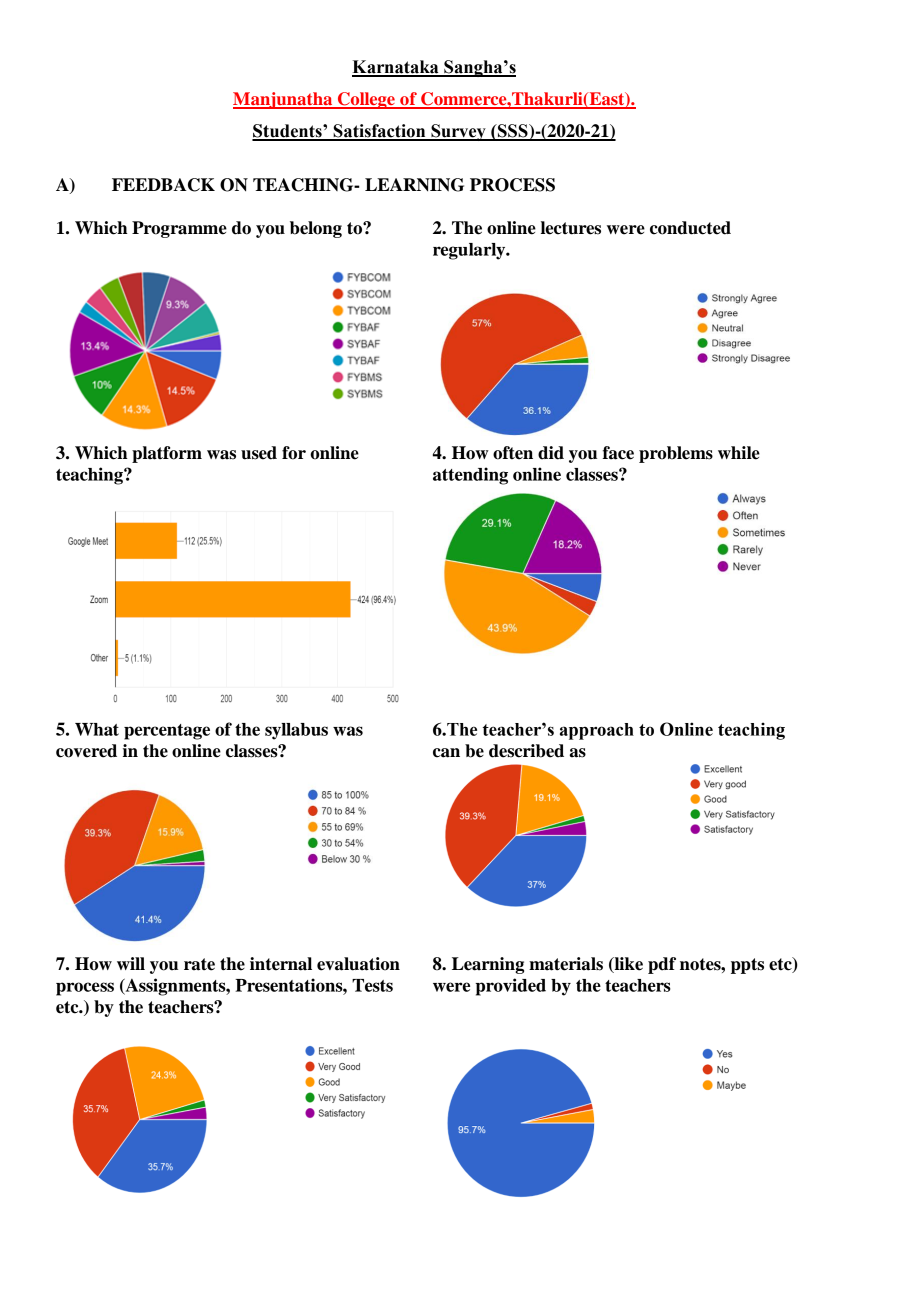 The height and width of the image is (1308, 924). What do you see at coordinates (676, 454) in the image?
I see `problems` at bounding box center [676, 454].
